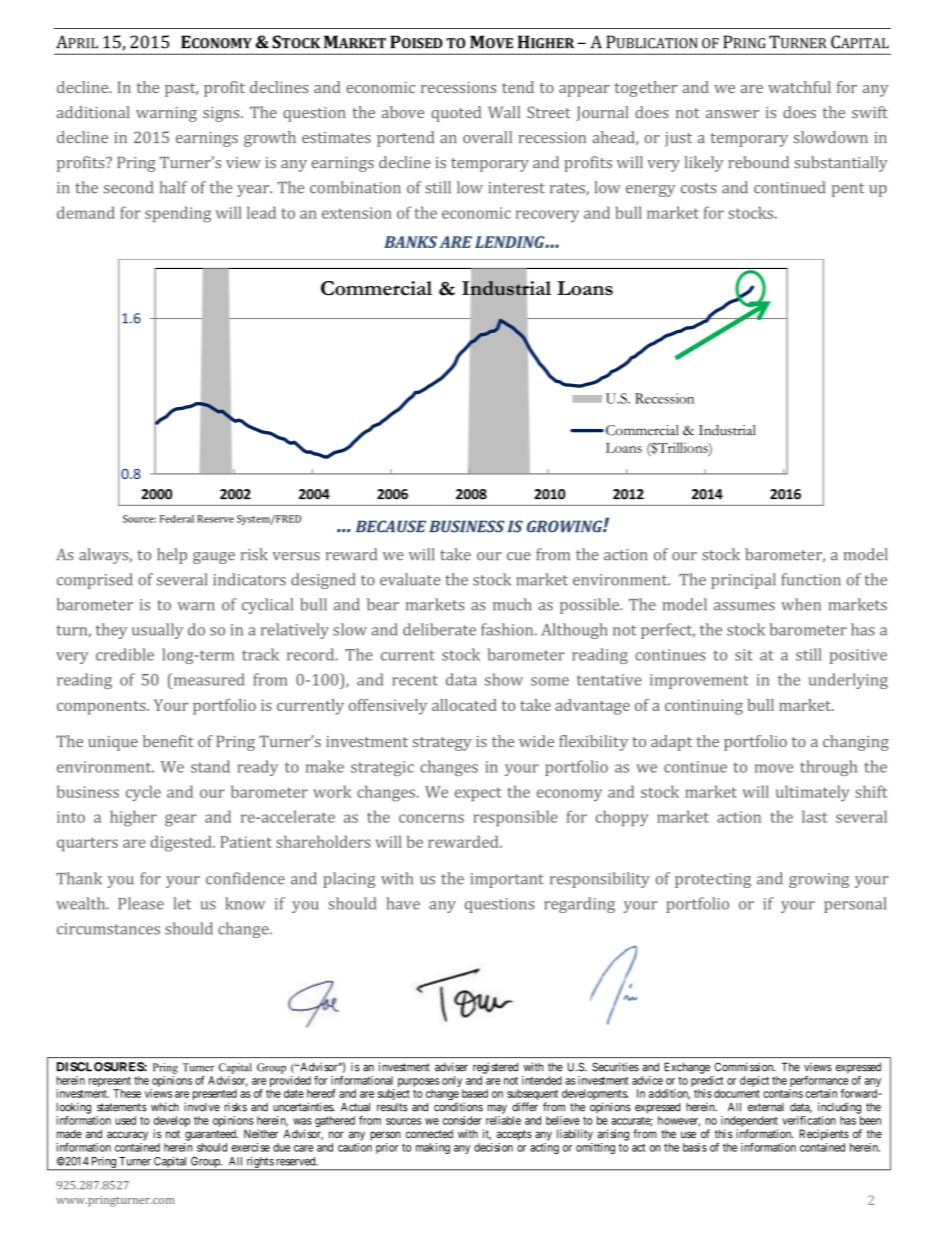 The width and height of the screenshot is (952, 1233). I want to click on answer, so click(732, 114).
